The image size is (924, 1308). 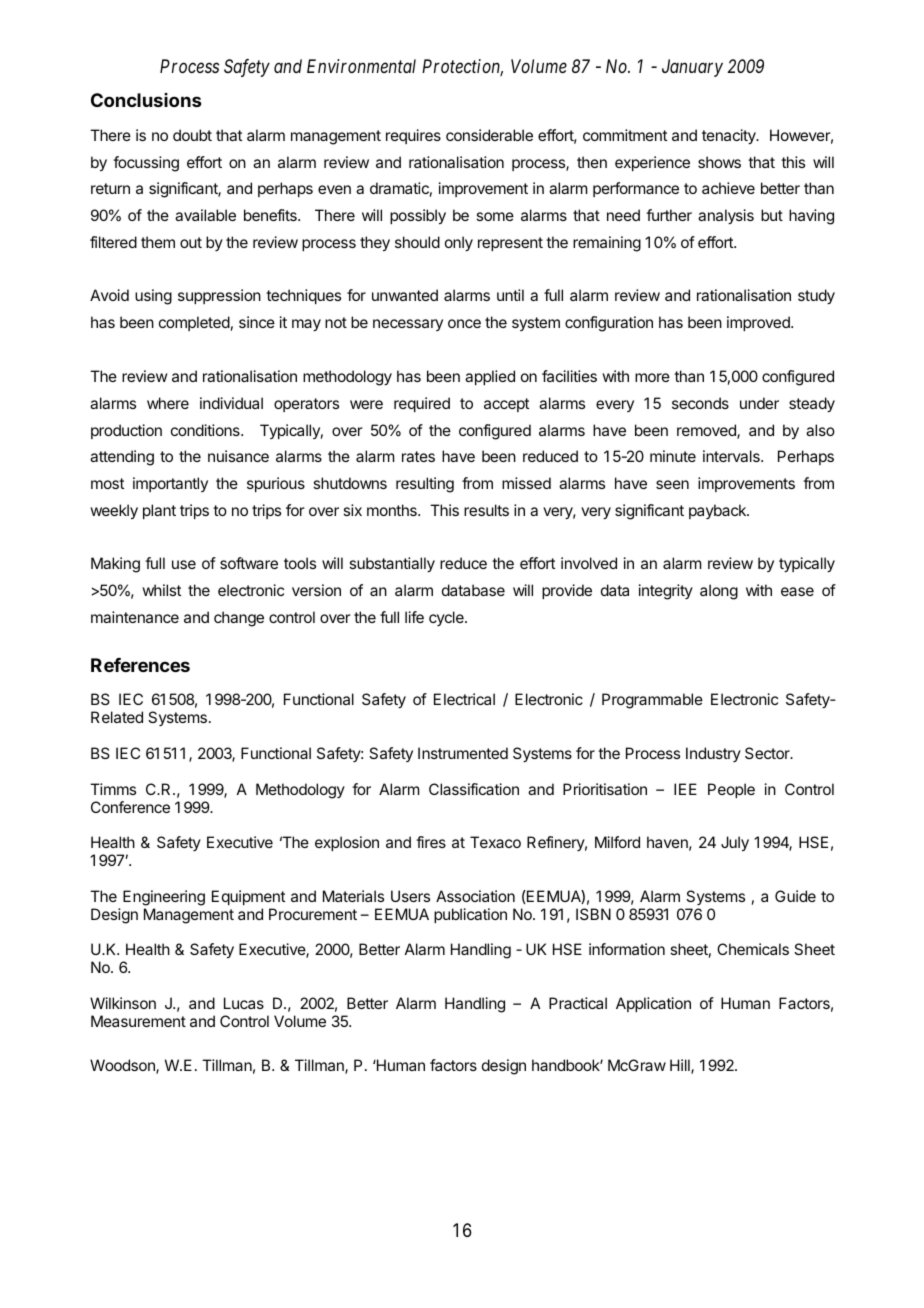 What do you see at coordinates (130, 807) in the screenshot?
I see `Conference` at bounding box center [130, 807].
